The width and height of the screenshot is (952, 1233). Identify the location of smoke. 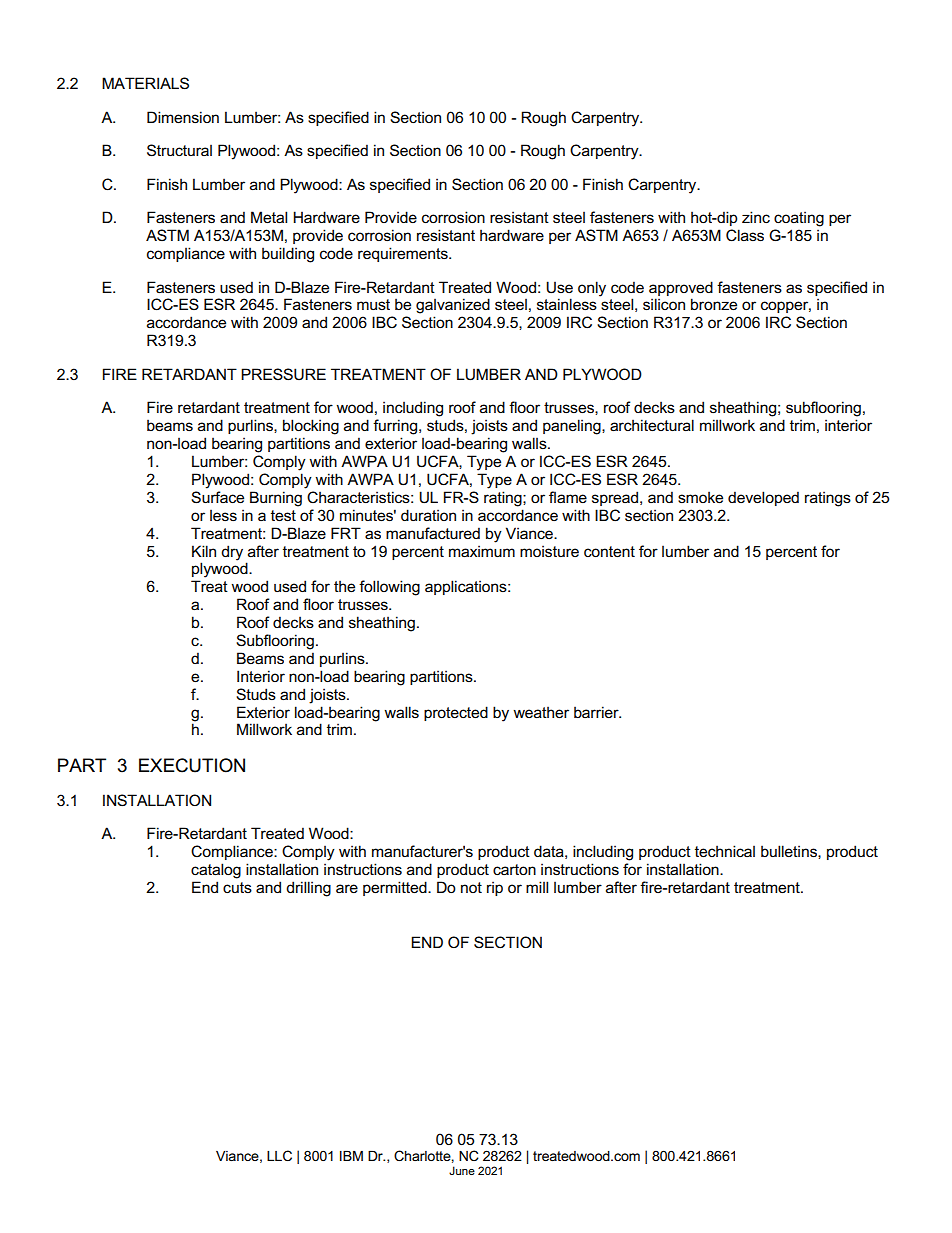
(700, 497).
